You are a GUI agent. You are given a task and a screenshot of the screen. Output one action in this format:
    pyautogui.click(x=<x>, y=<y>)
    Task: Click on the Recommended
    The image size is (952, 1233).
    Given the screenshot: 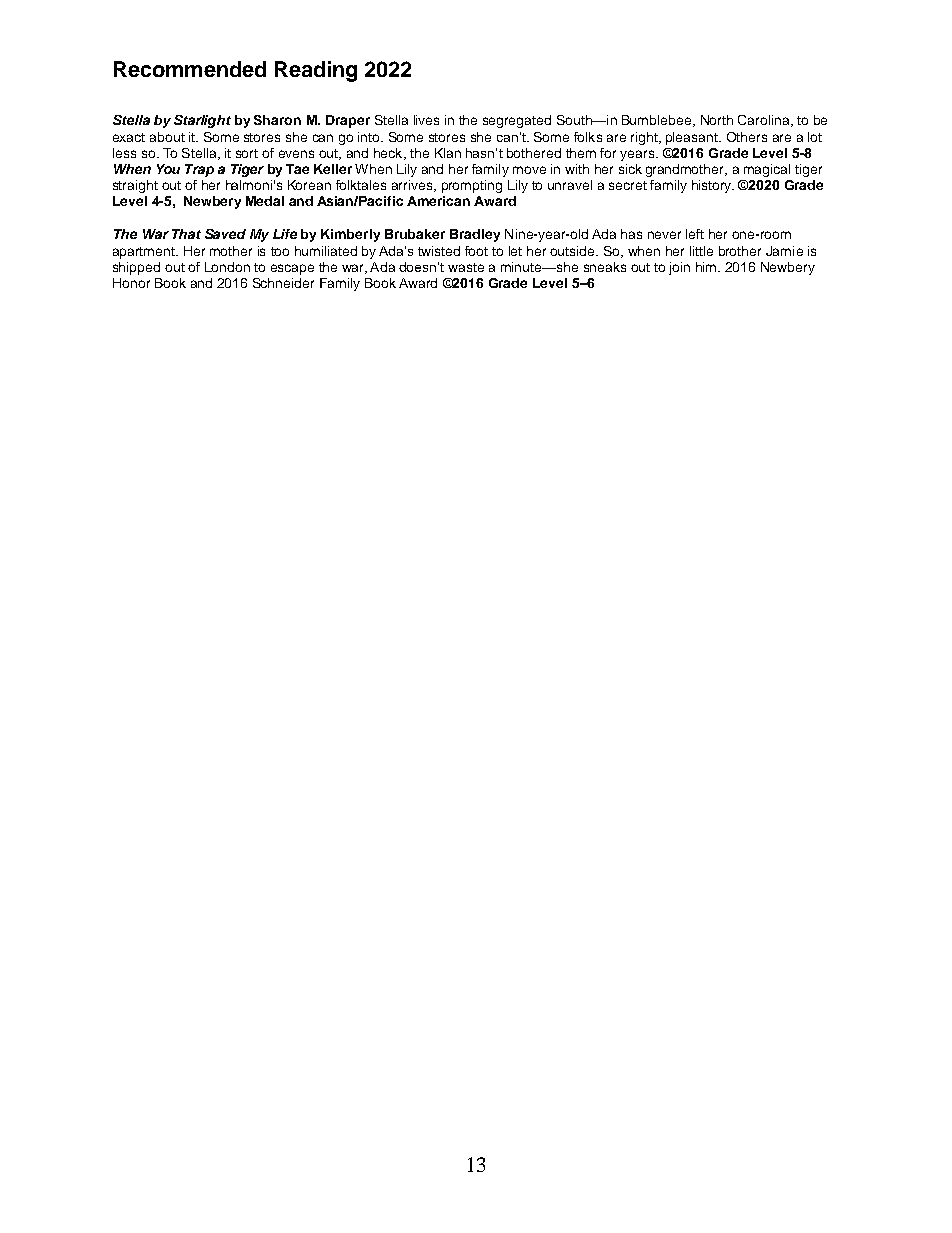 What is the action you would take?
    pyautogui.click(x=190, y=69)
